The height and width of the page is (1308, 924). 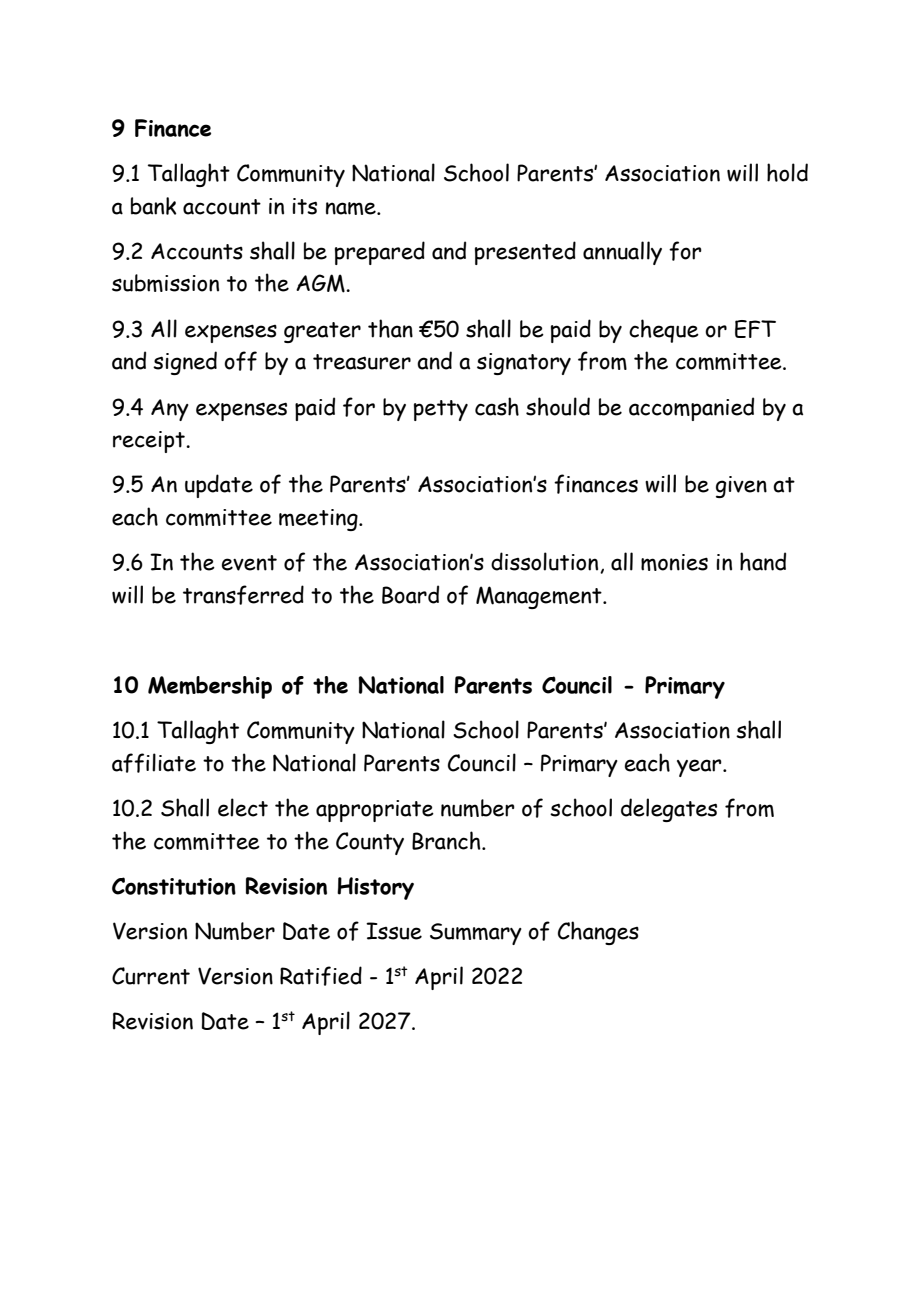 I want to click on bank, so click(x=153, y=206).
